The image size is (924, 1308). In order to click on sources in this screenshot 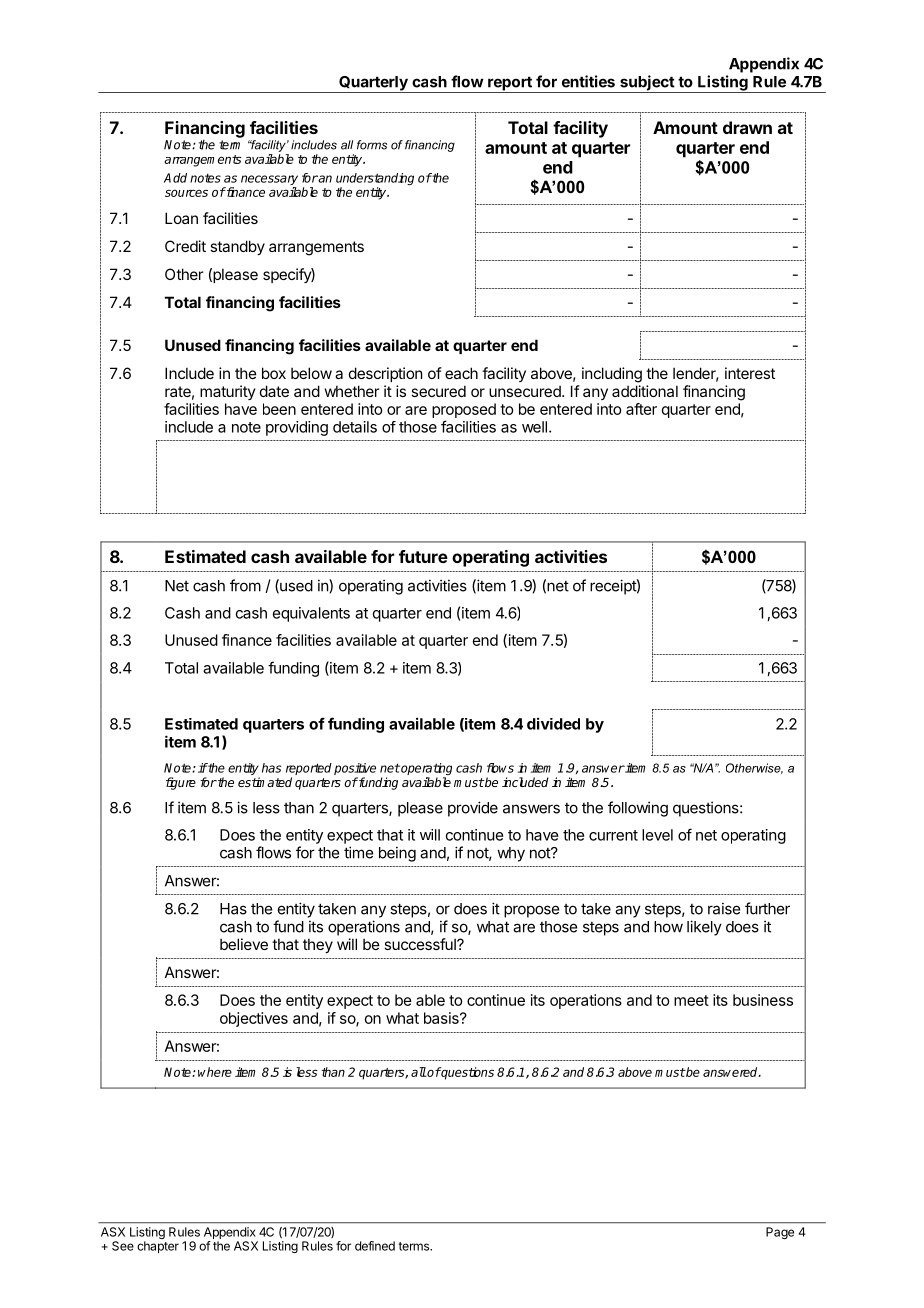, I will do `click(186, 193)`.
